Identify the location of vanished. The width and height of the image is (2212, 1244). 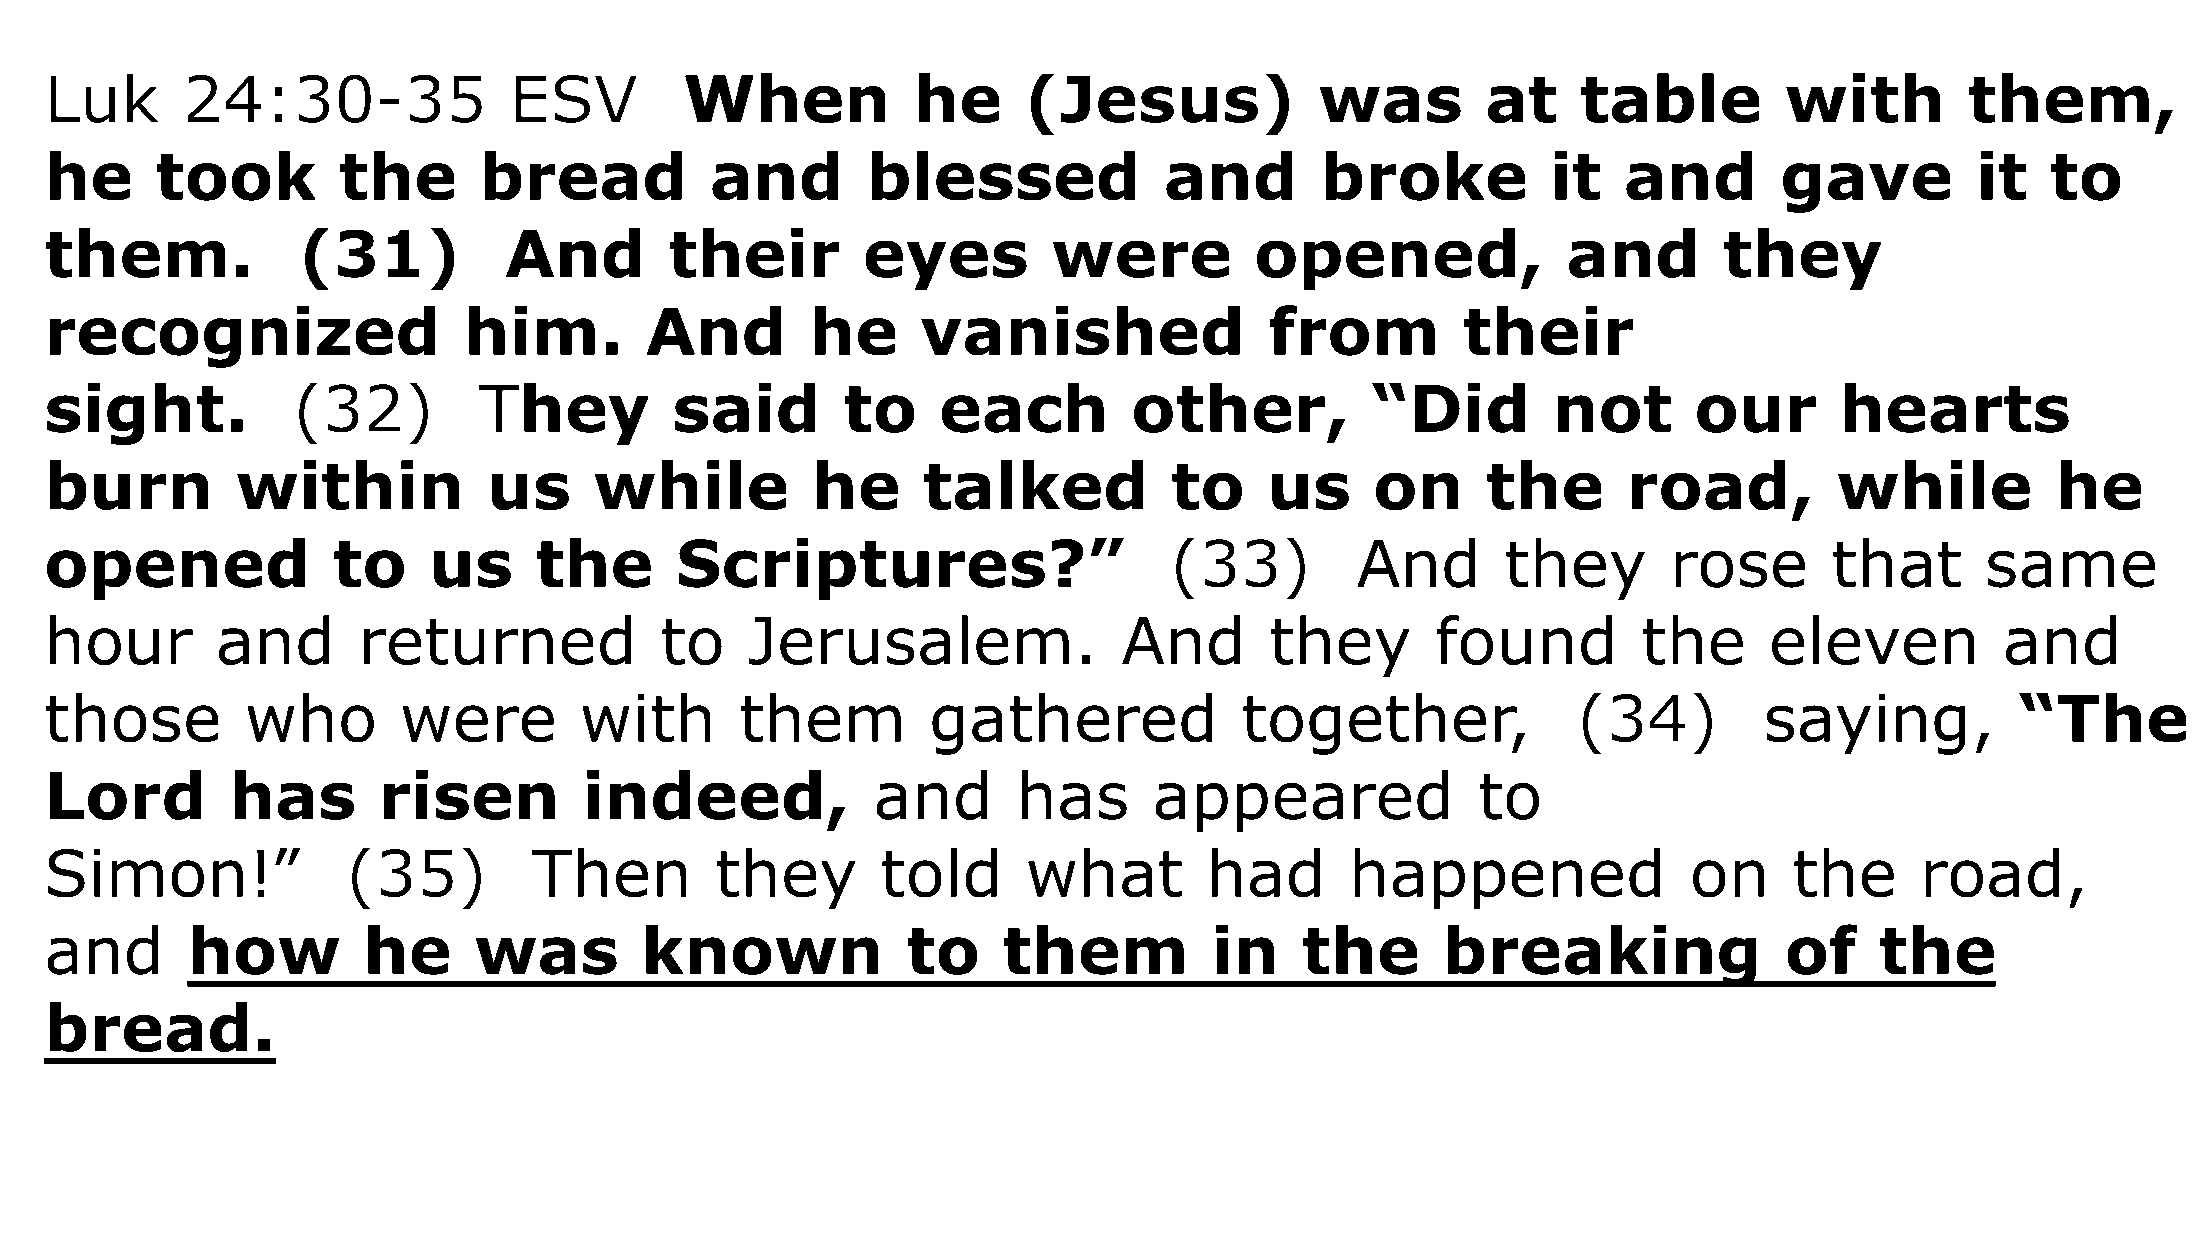
(1080, 330).
